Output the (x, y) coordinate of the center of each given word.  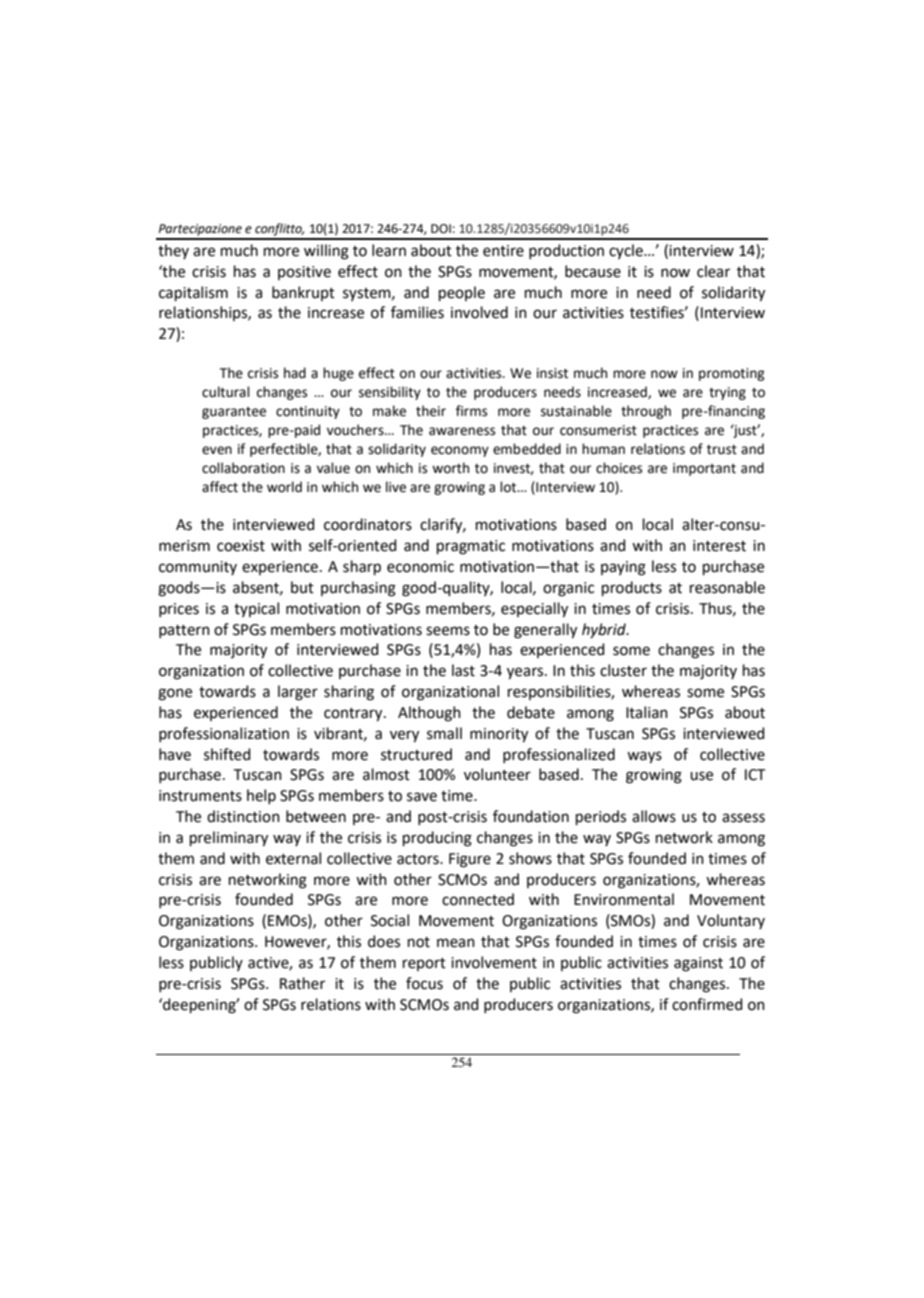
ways (644, 757)
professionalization (224, 734)
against (698, 964)
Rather (302, 983)
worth (450, 468)
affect (220, 487)
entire (503, 251)
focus (424, 983)
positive (304, 273)
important (704, 469)
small (444, 733)
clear (713, 271)
